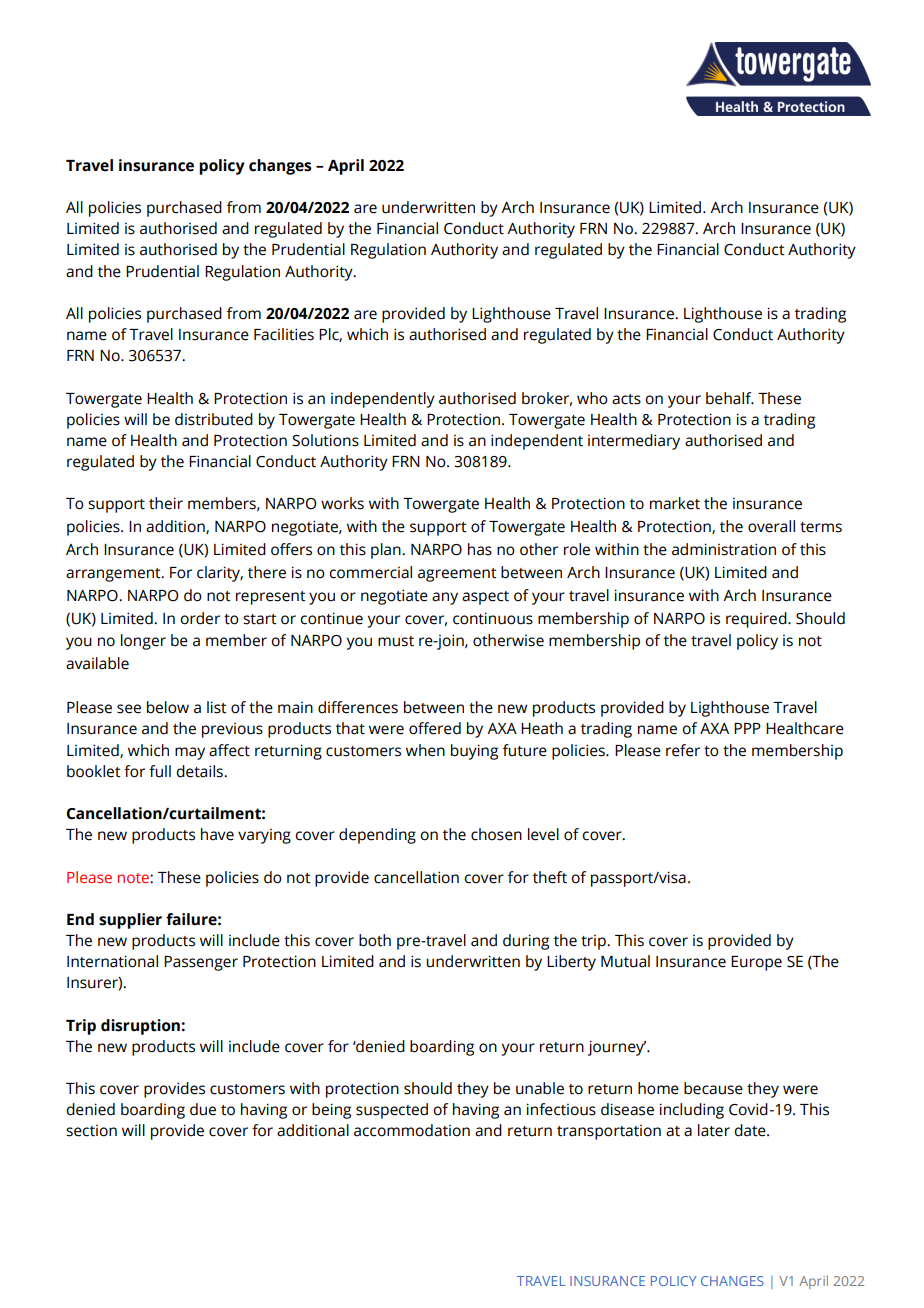 The height and width of the page is (1308, 924). I want to click on who, so click(592, 398).
